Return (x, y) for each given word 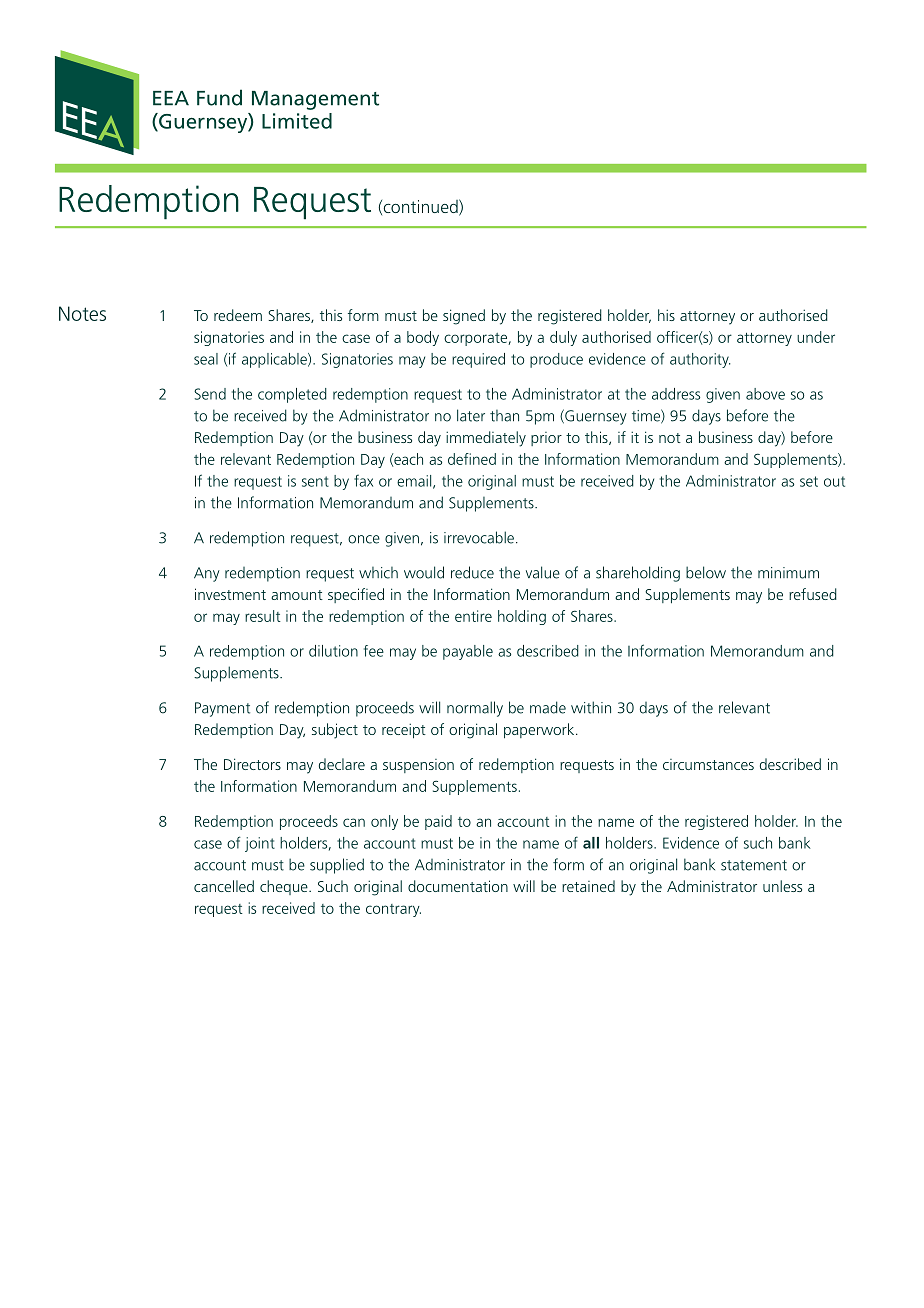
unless (782, 886)
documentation (458, 886)
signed (464, 317)
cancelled (224, 886)
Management (315, 100)
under (816, 337)
